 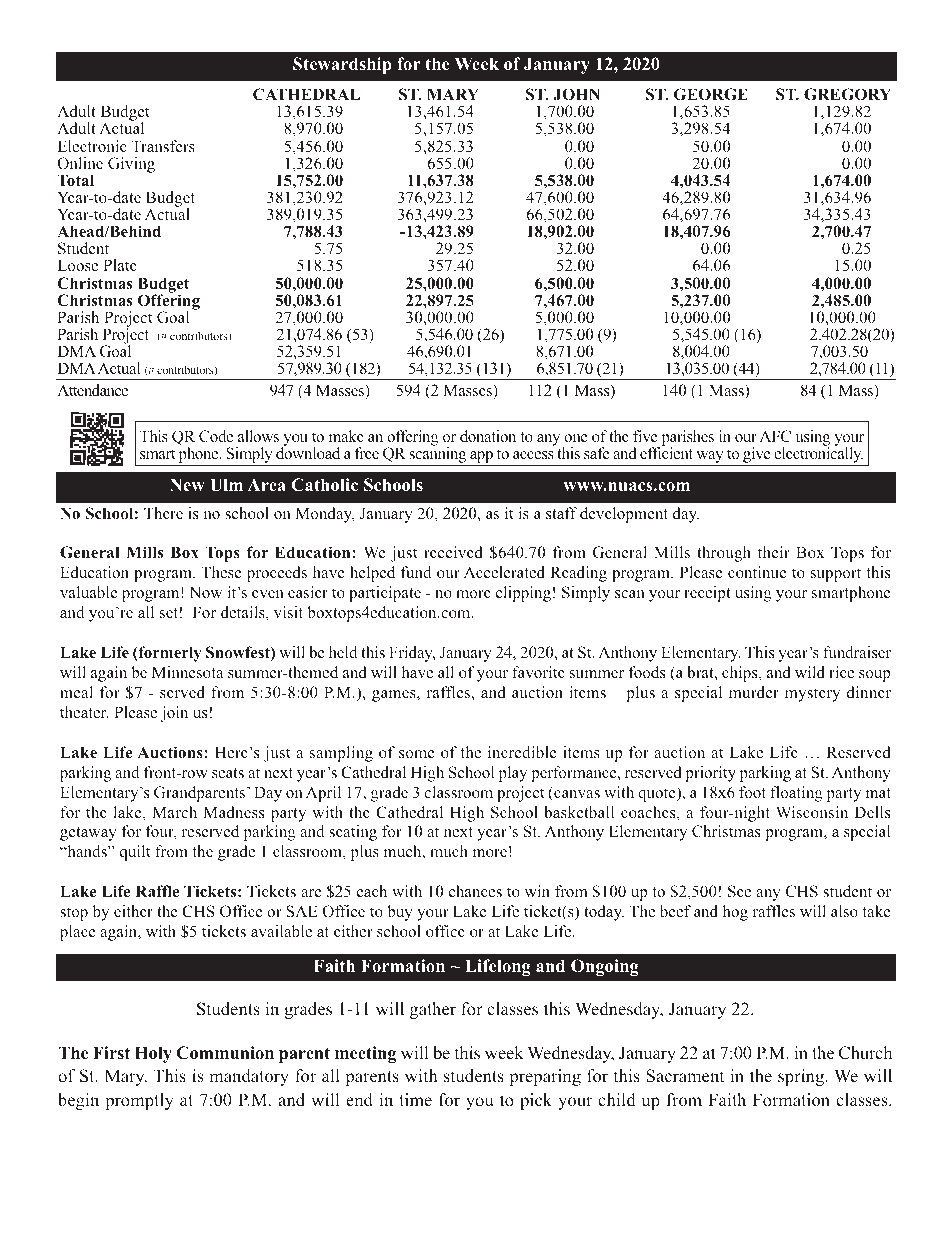 I want to click on Holy, so click(x=153, y=1054).
